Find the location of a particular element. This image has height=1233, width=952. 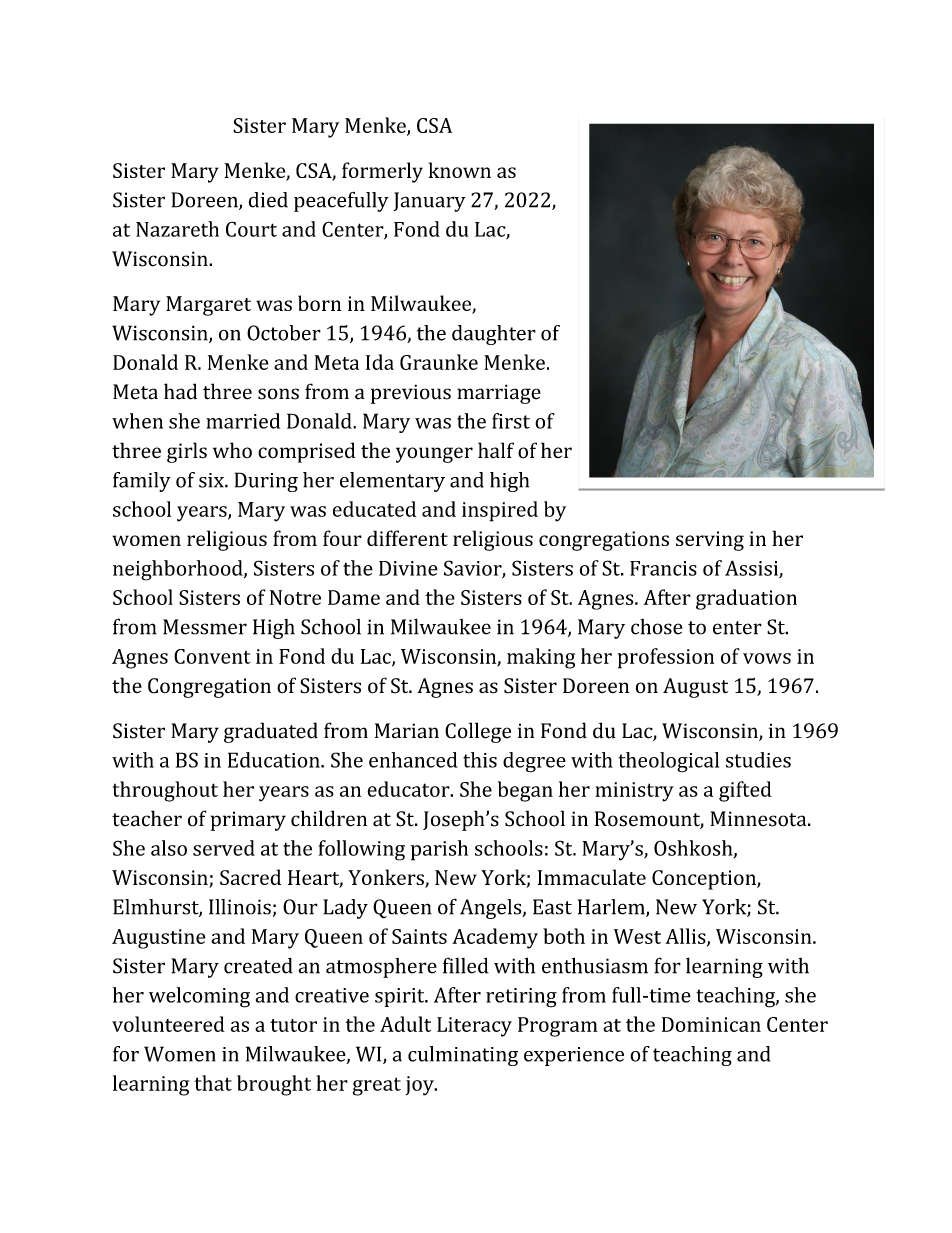

that is located at coordinates (213, 1083).
